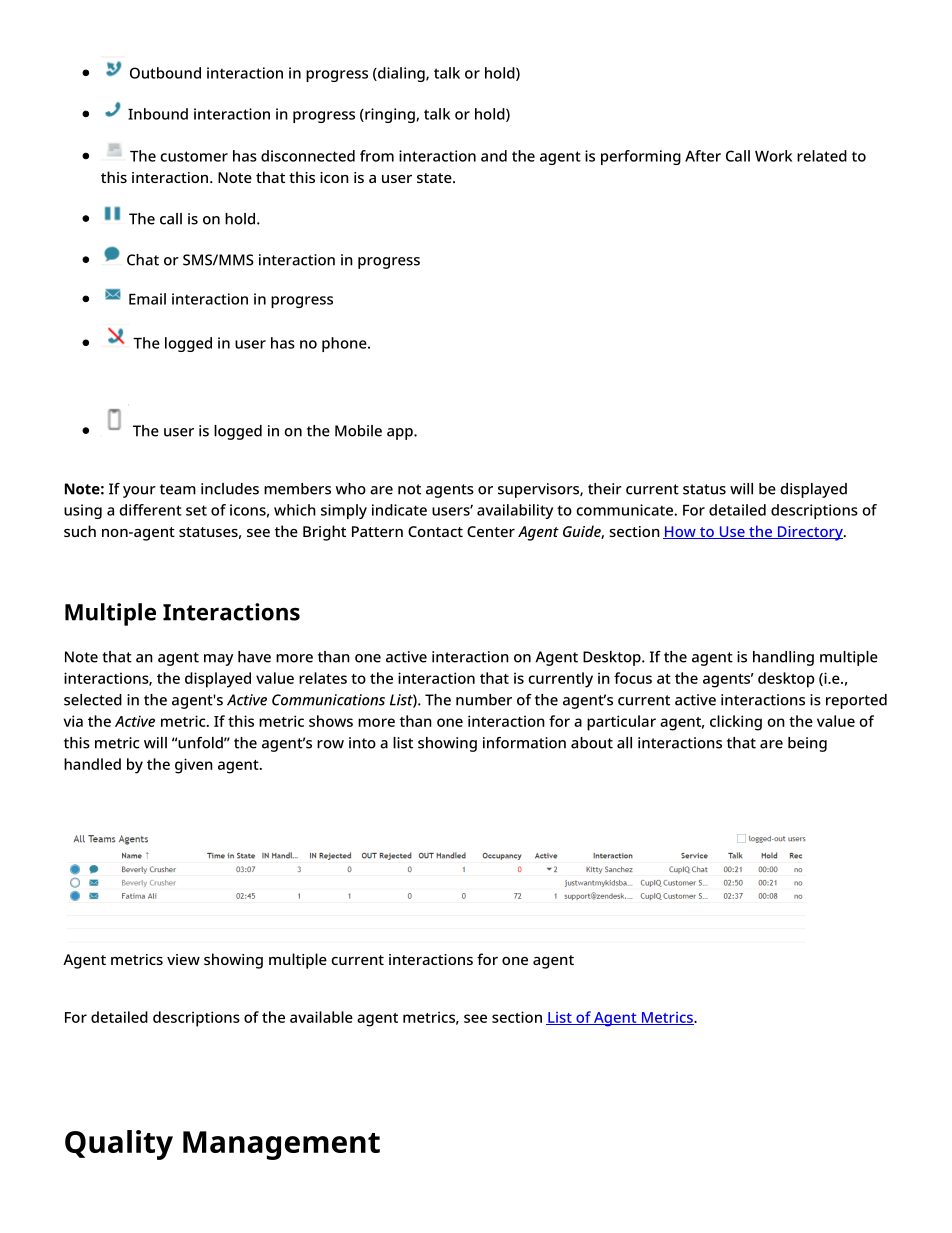 This screenshot has width=952, height=1233. What do you see at coordinates (390, 115) in the screenshot?
I see `ringing` at bounding box center [390, 115].
